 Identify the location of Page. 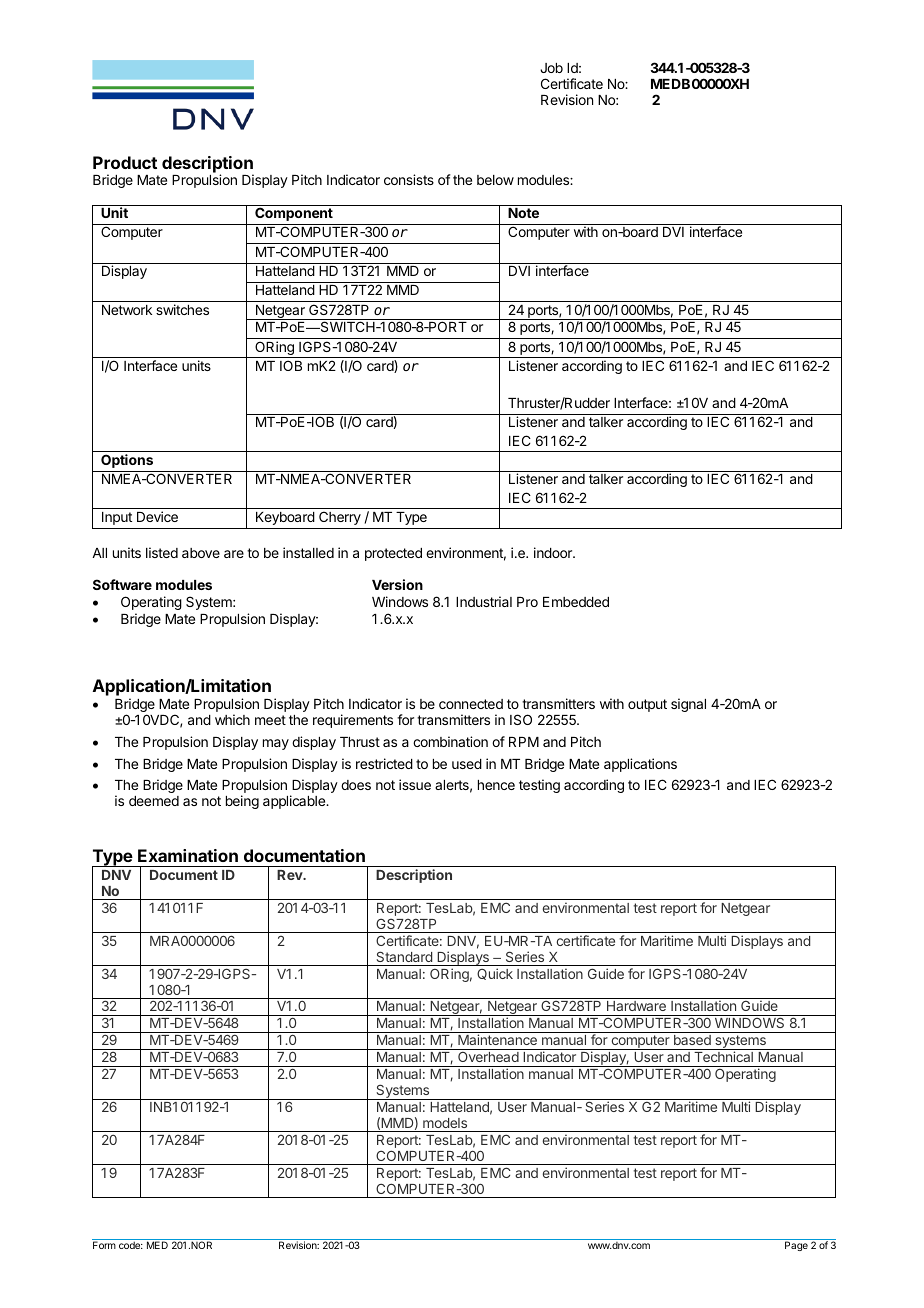
(796, 1246).
